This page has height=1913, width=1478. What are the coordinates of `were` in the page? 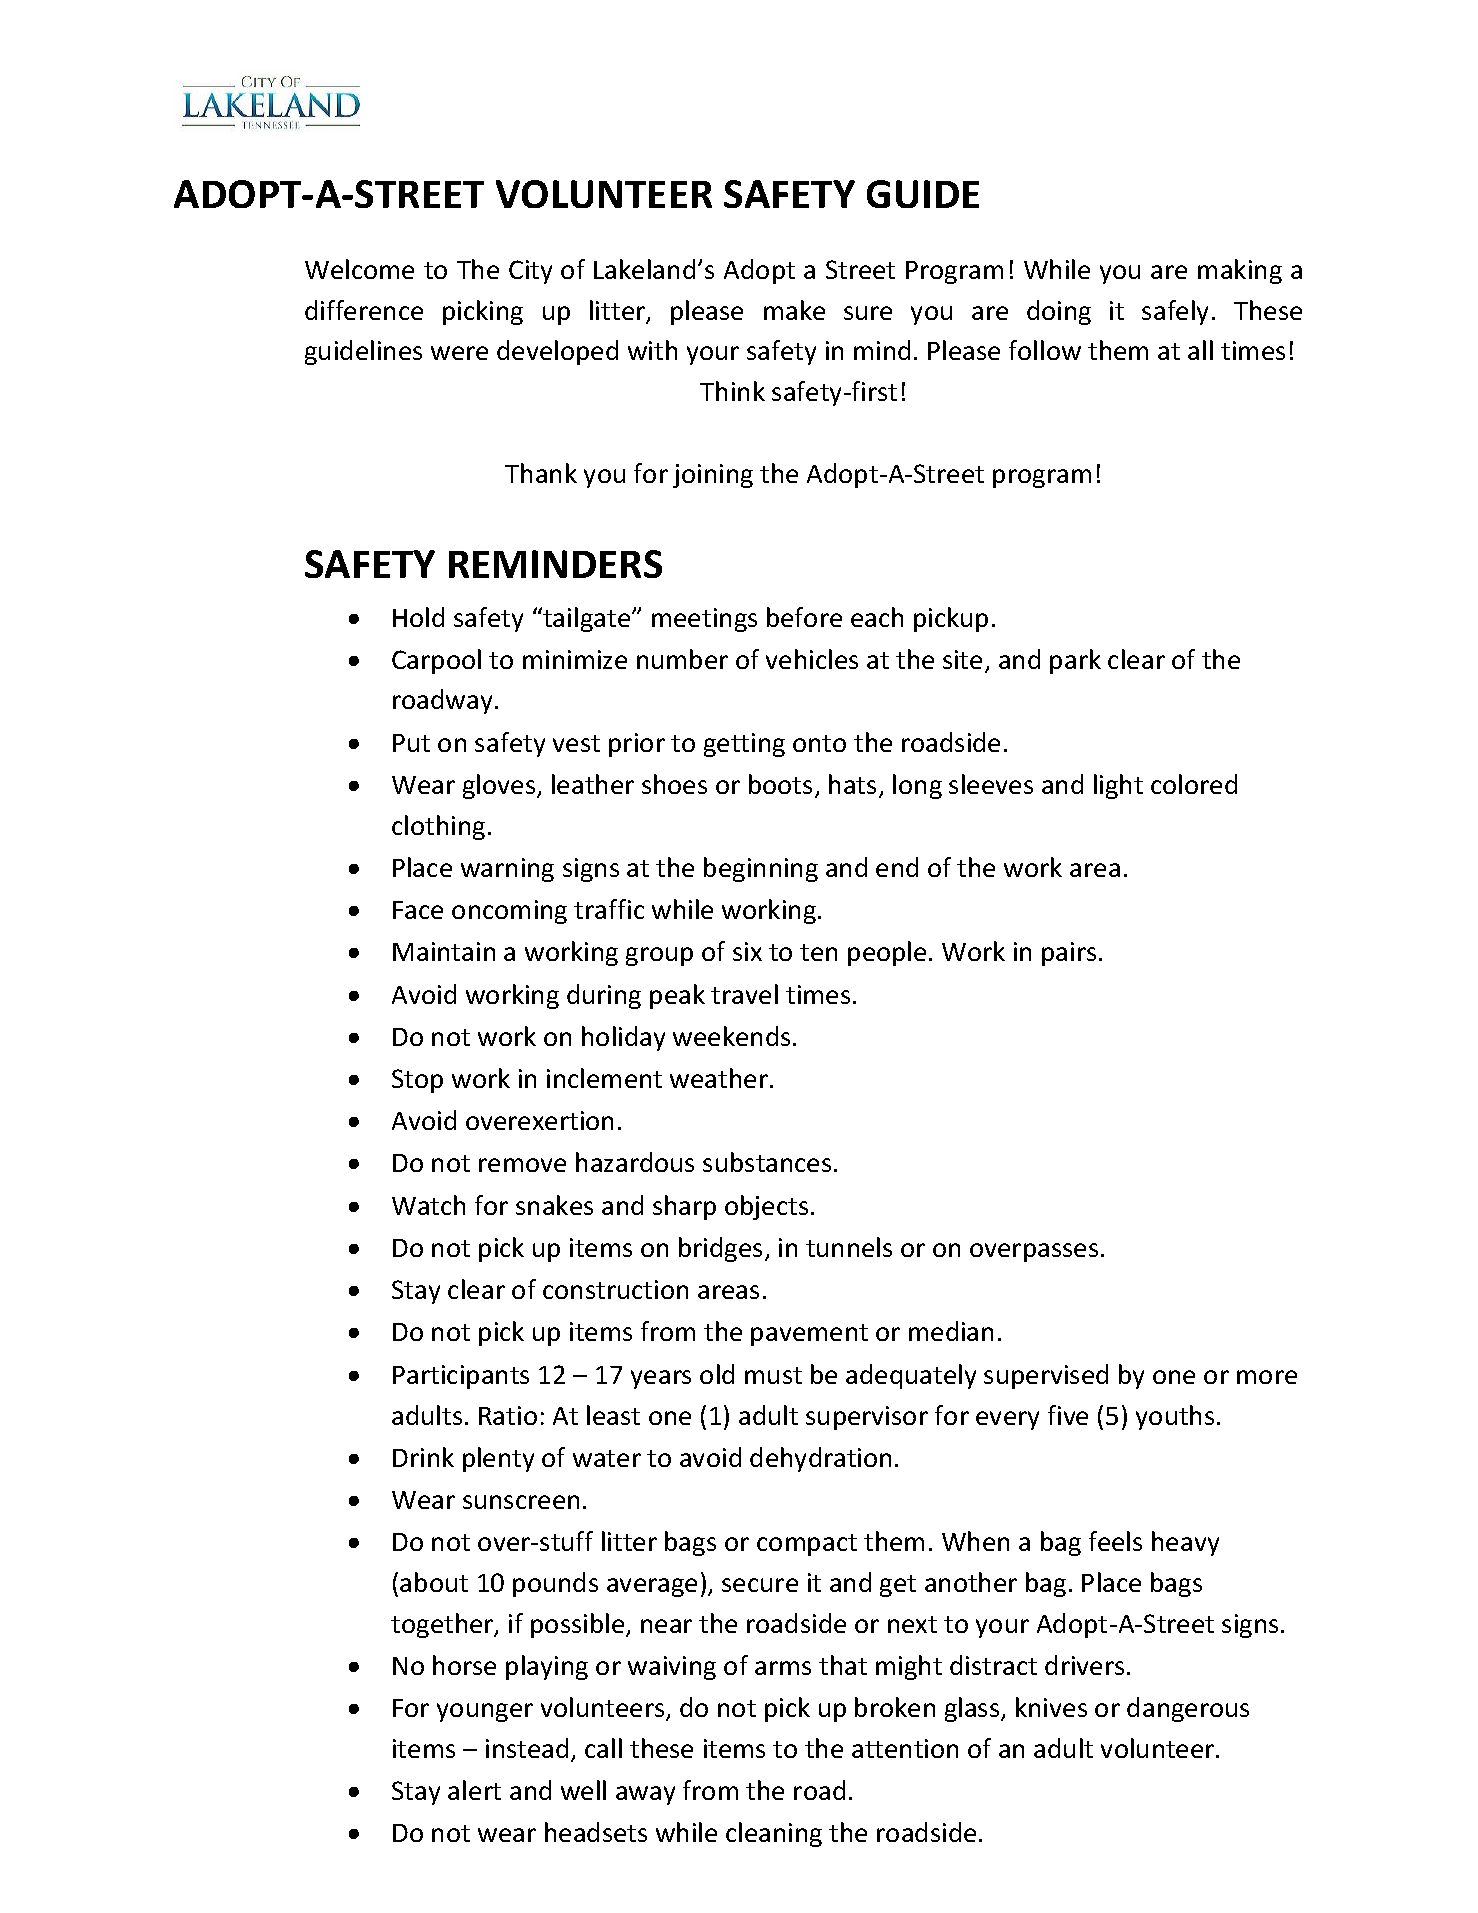 It's located at (459, 353).
